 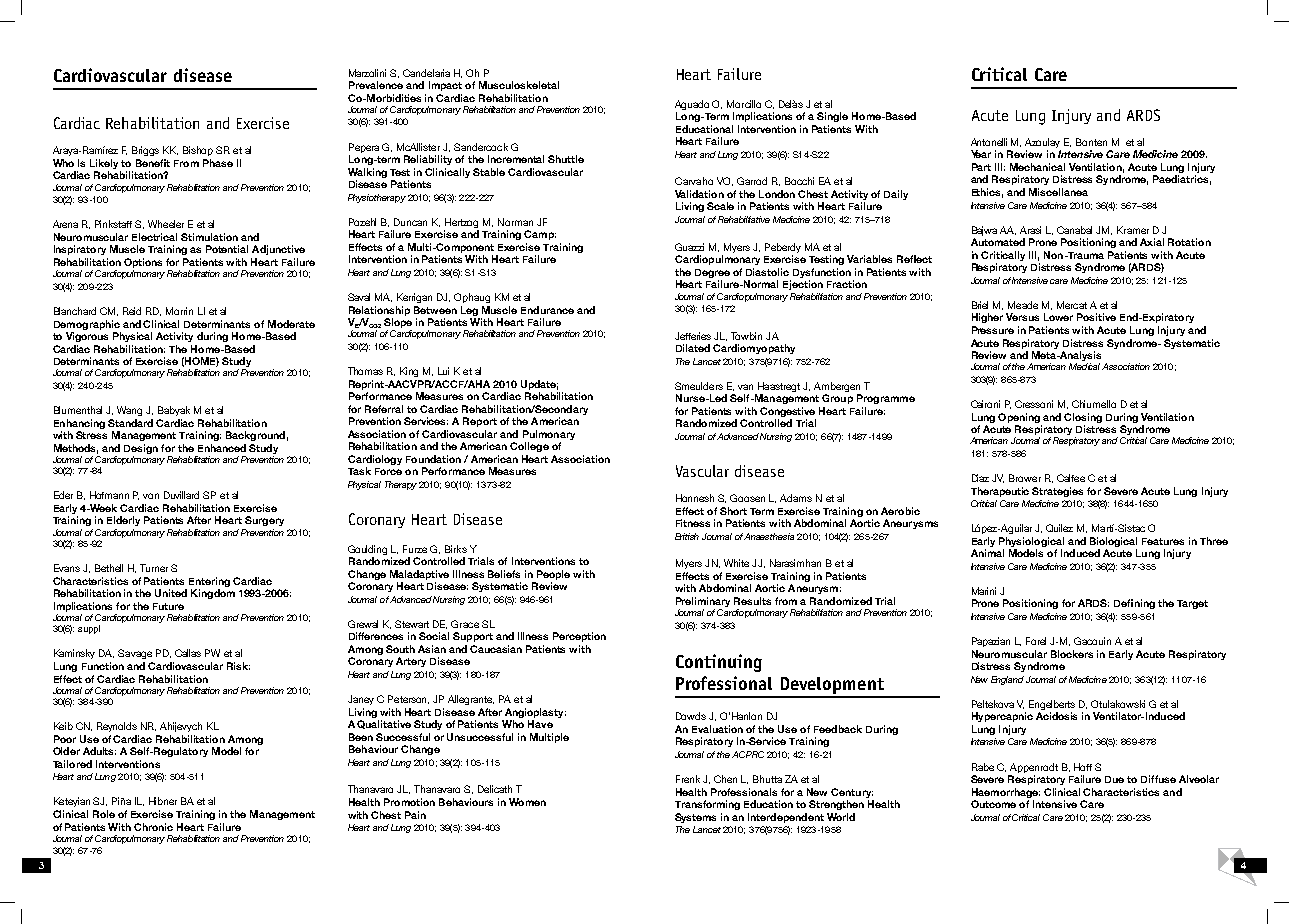 I want to click on Chronic, so click(x=153, y=827).
